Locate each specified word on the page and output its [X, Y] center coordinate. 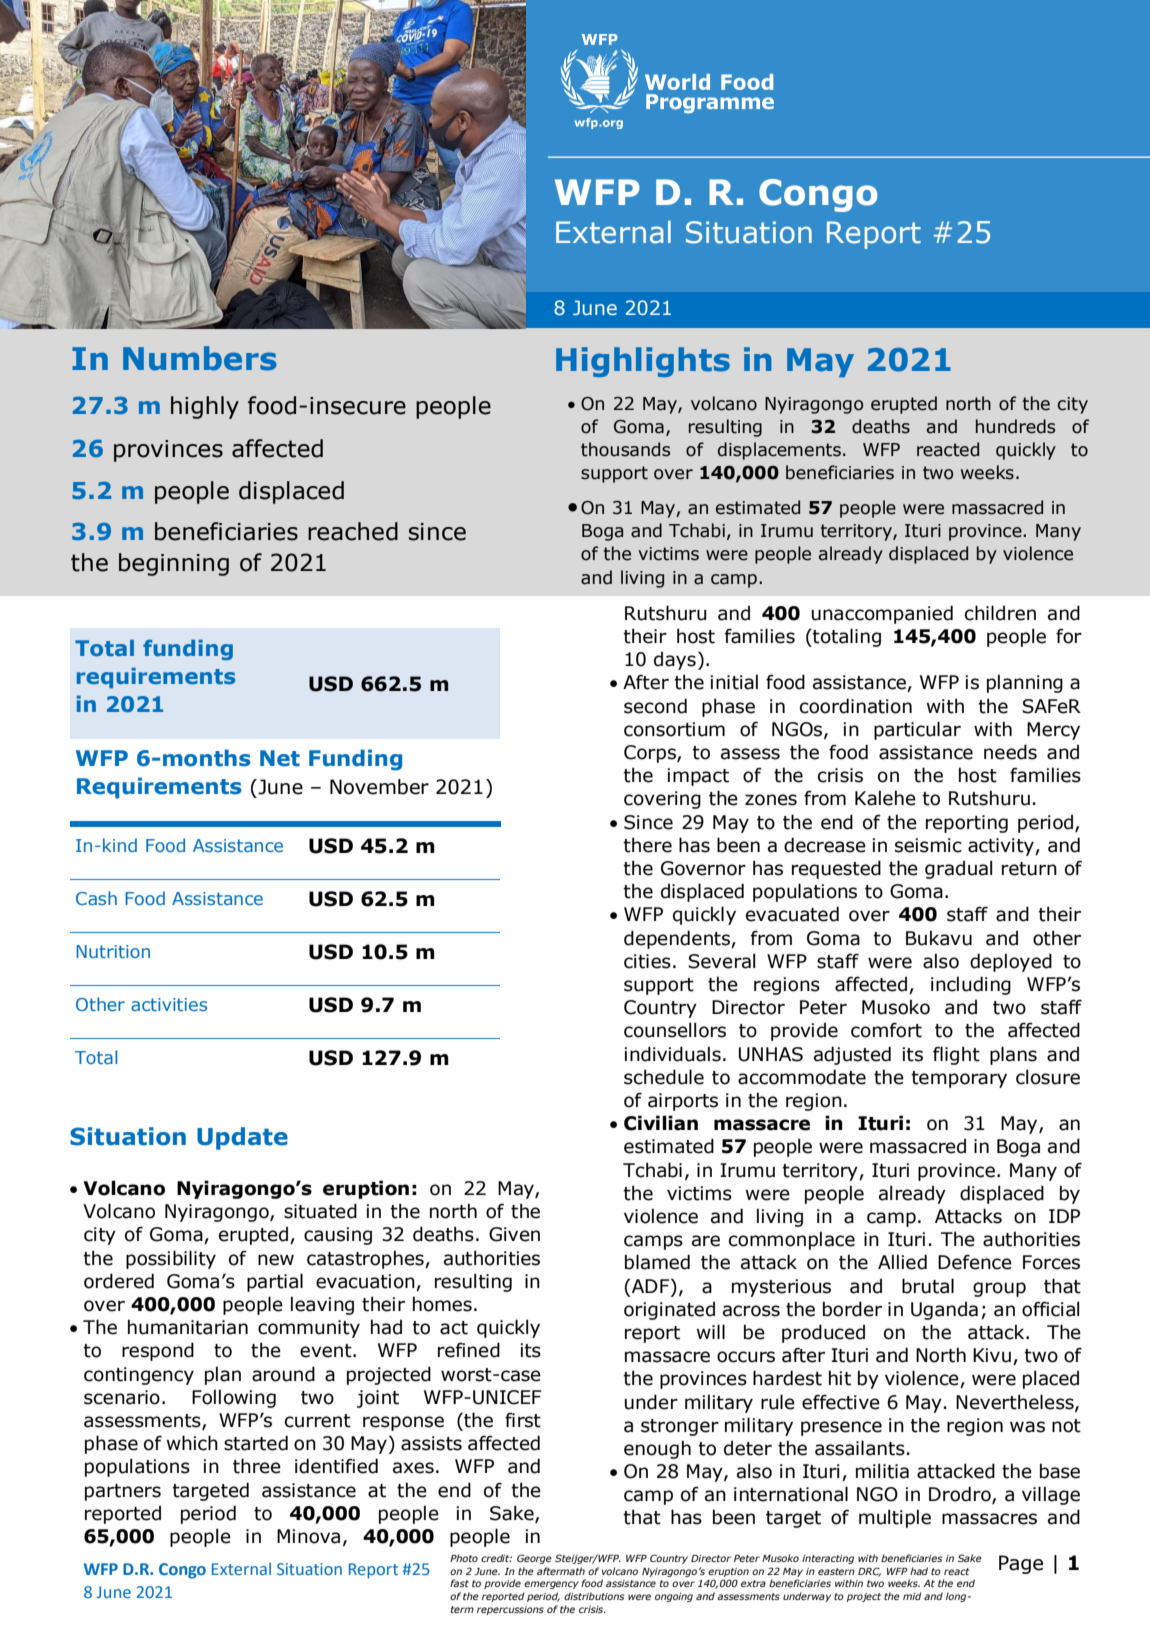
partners [123, 1492]
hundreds [1015, 426]
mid [912, 1596]
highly [205, 407]
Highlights [643, 362]
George [534, 1559]
